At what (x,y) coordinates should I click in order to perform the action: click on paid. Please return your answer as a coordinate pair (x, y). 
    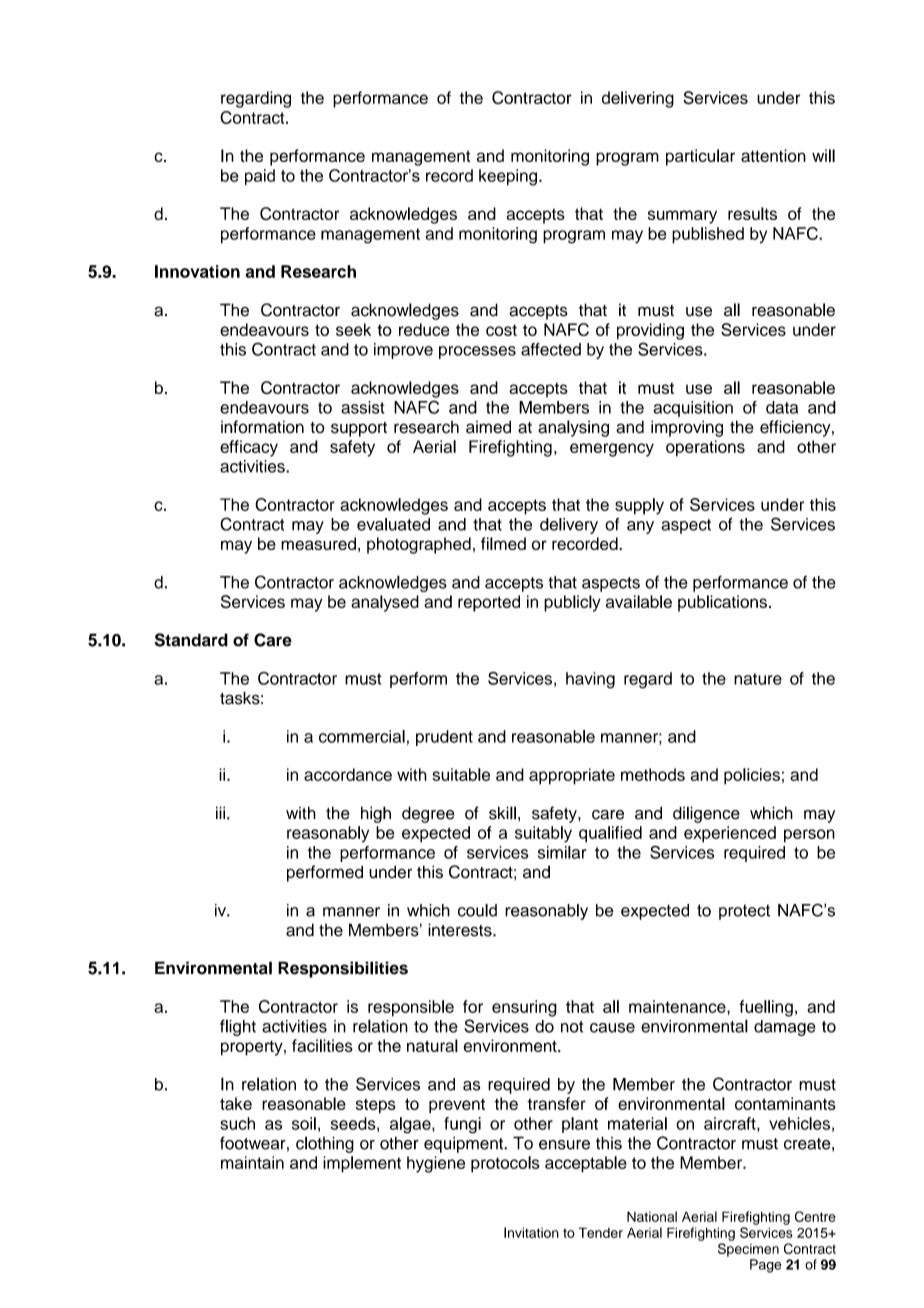
    Looking at the image, I should click on (260, 177).
